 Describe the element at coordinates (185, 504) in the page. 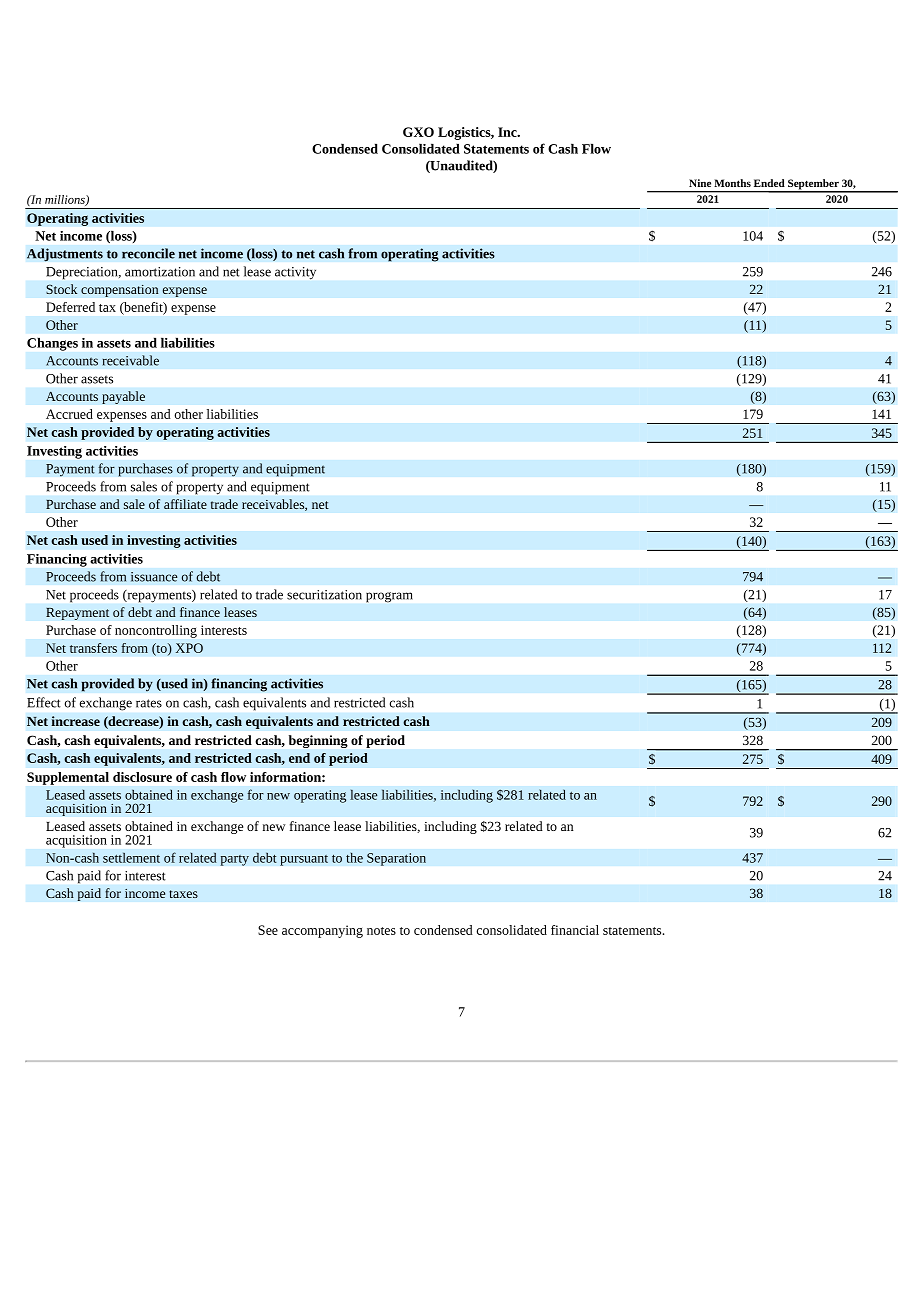

I see `affiliate` at that location.
